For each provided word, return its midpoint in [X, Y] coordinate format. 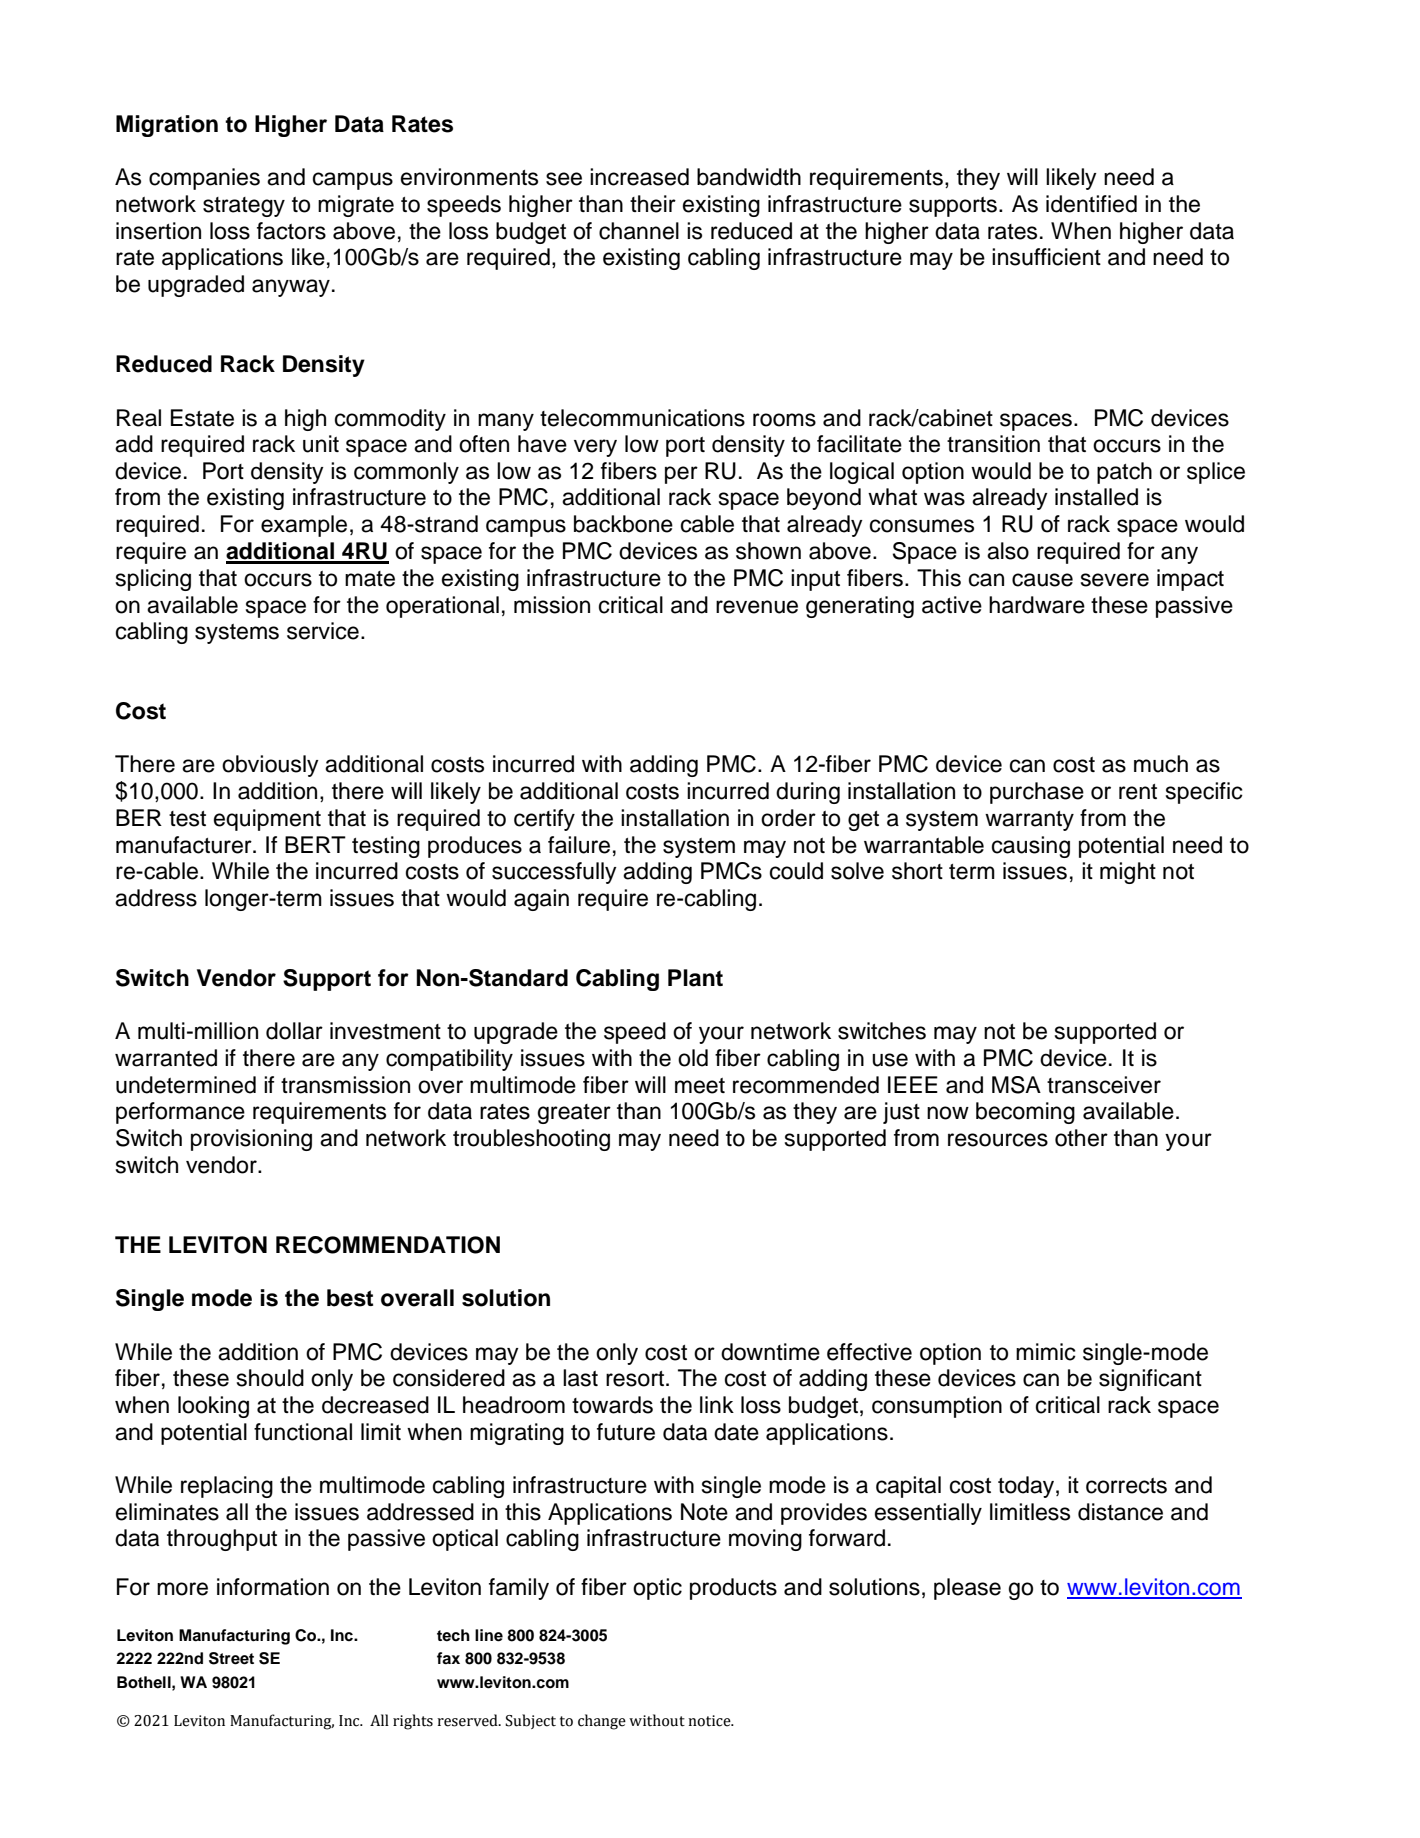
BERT [315, 844]
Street [231, 1658]
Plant [695, 978]
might [1128, 873]
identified [1091, 204]
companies [204, 179]
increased [639, 177]
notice [710, 1721]
